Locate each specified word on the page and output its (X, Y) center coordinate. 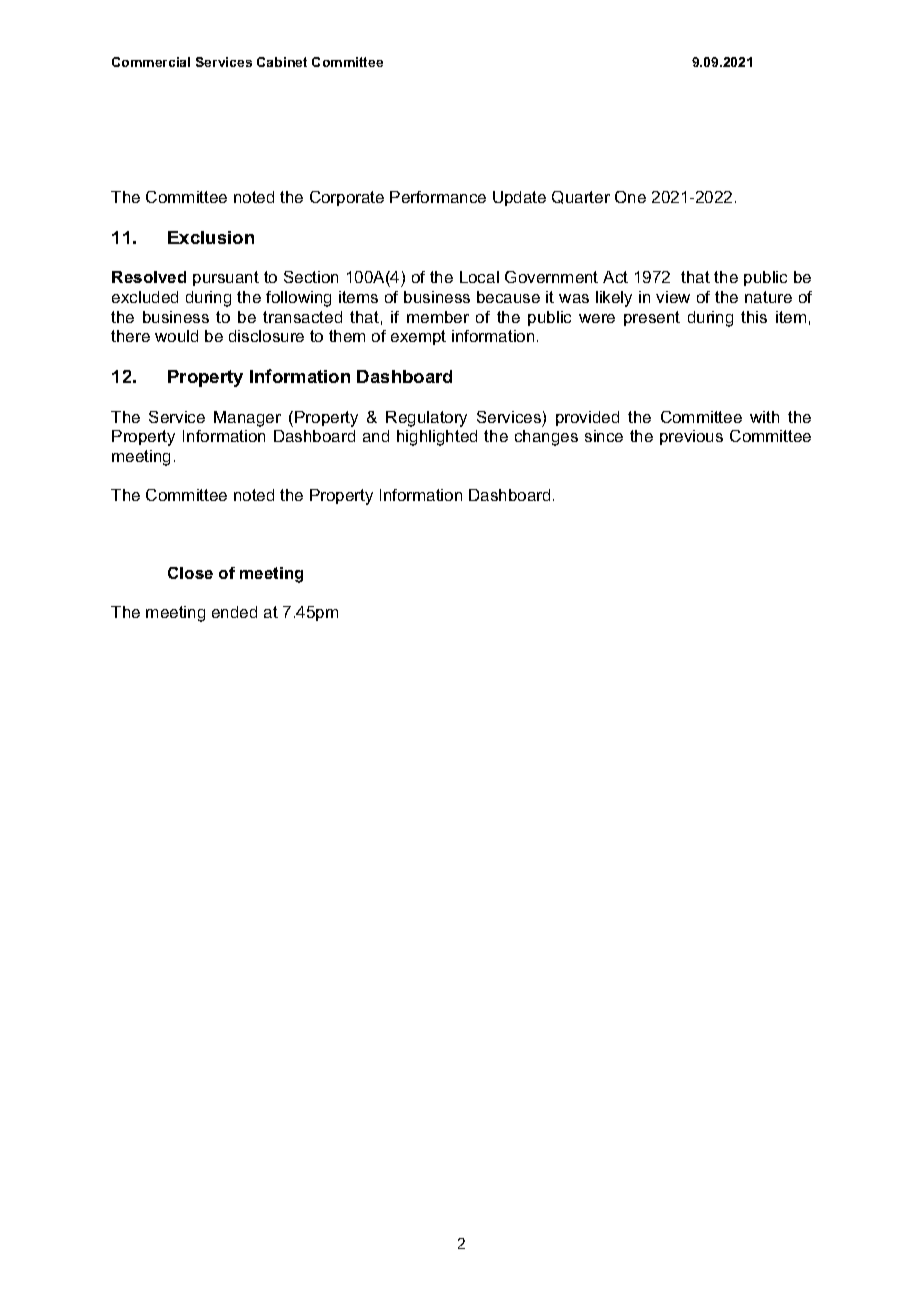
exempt (418, 337)
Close (190, 573)
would (176, 336)
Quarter (581, 197)
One (630, 197)
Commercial (151, 62)
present (652, 318)
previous (691, 437)
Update (519, 198)
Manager (247, 419)
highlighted (437, 438)
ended (234, 612)
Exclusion (211, 237)
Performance (438, 197)
